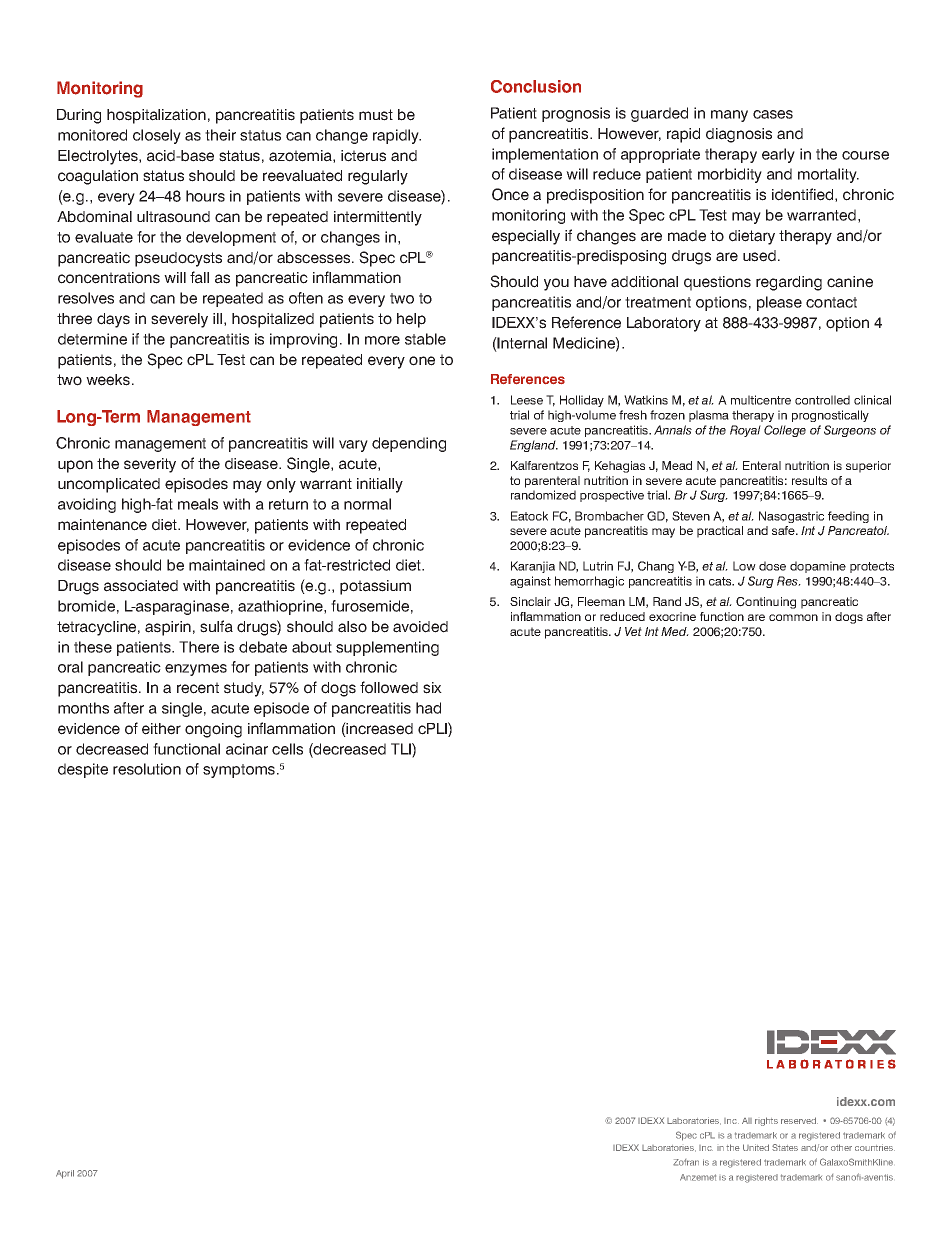 The width and height of the image is (952, 1233). What do you see at coordinates (793, 617) in the image?
I see `common` at bounding box center [793, 617].
